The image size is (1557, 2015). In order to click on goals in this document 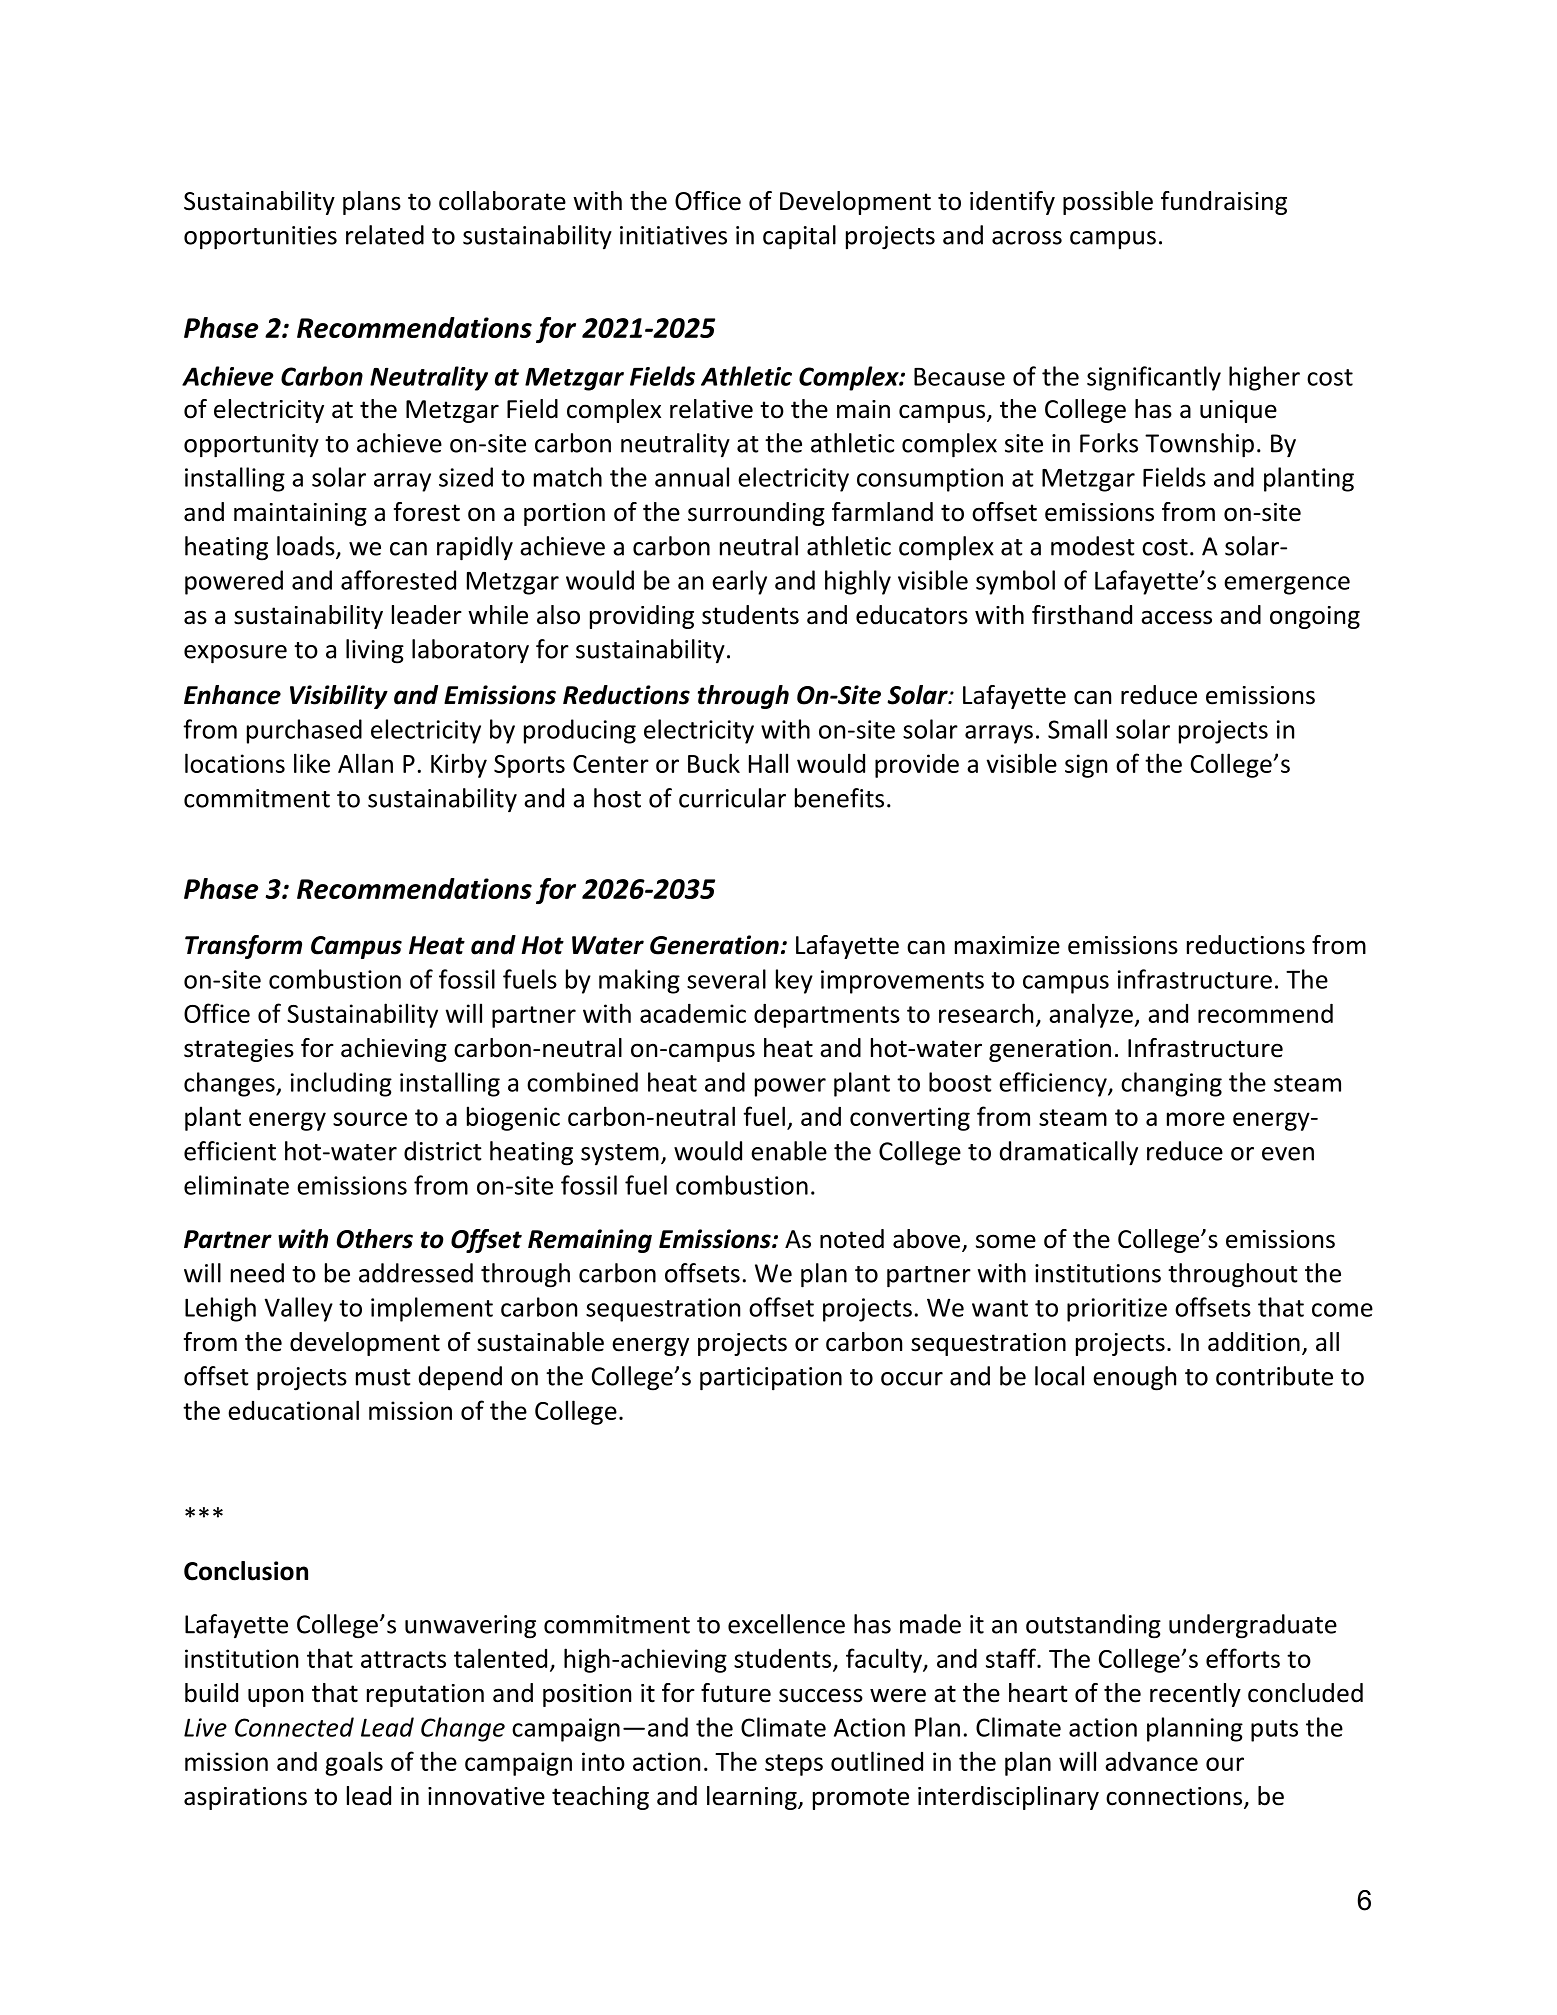, I will do `click(354, 1763)`.
